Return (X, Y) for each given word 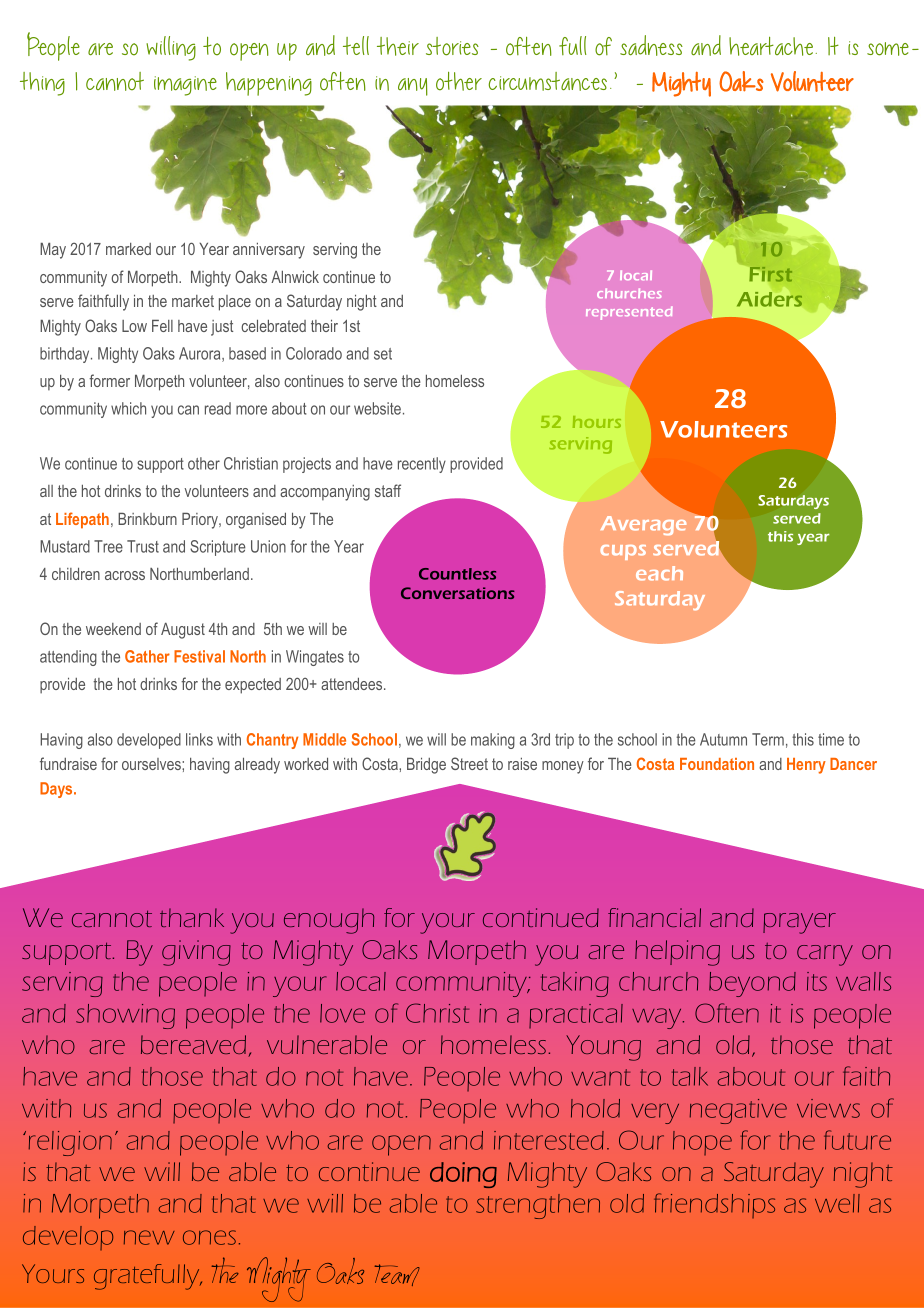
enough (329, 921)
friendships (714, 1205)
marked (128, 249)
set (383, 354)
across (125, 575)
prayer (799, 923)
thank (192, 917)
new (149, 1237)
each (659, 573)
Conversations (458, 593)
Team (397, 1275)
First (771, 274)
